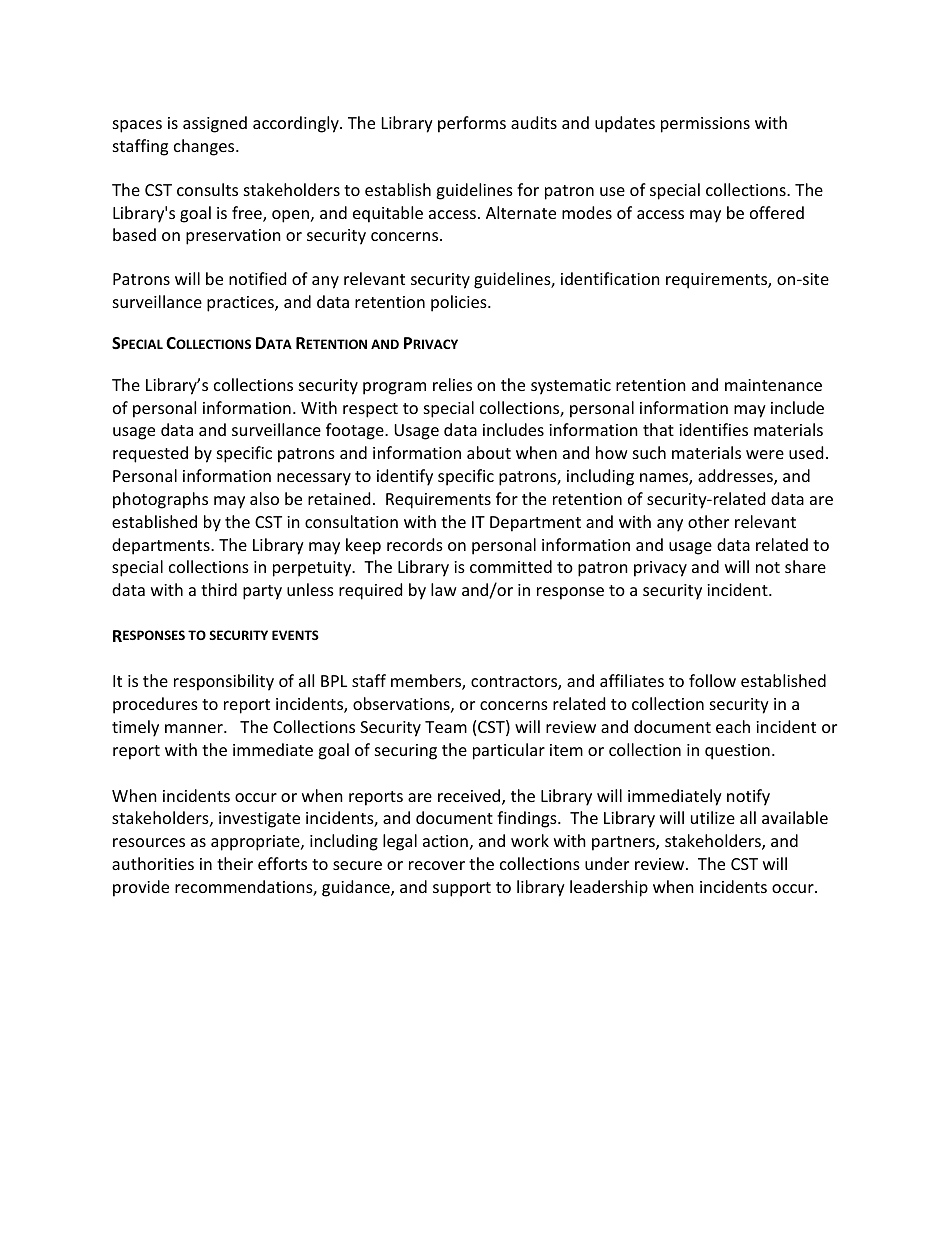 This page has height=1233, width=952. Describe the element at coordinates (705, 125) in the page. I see `permissions` at that location.
